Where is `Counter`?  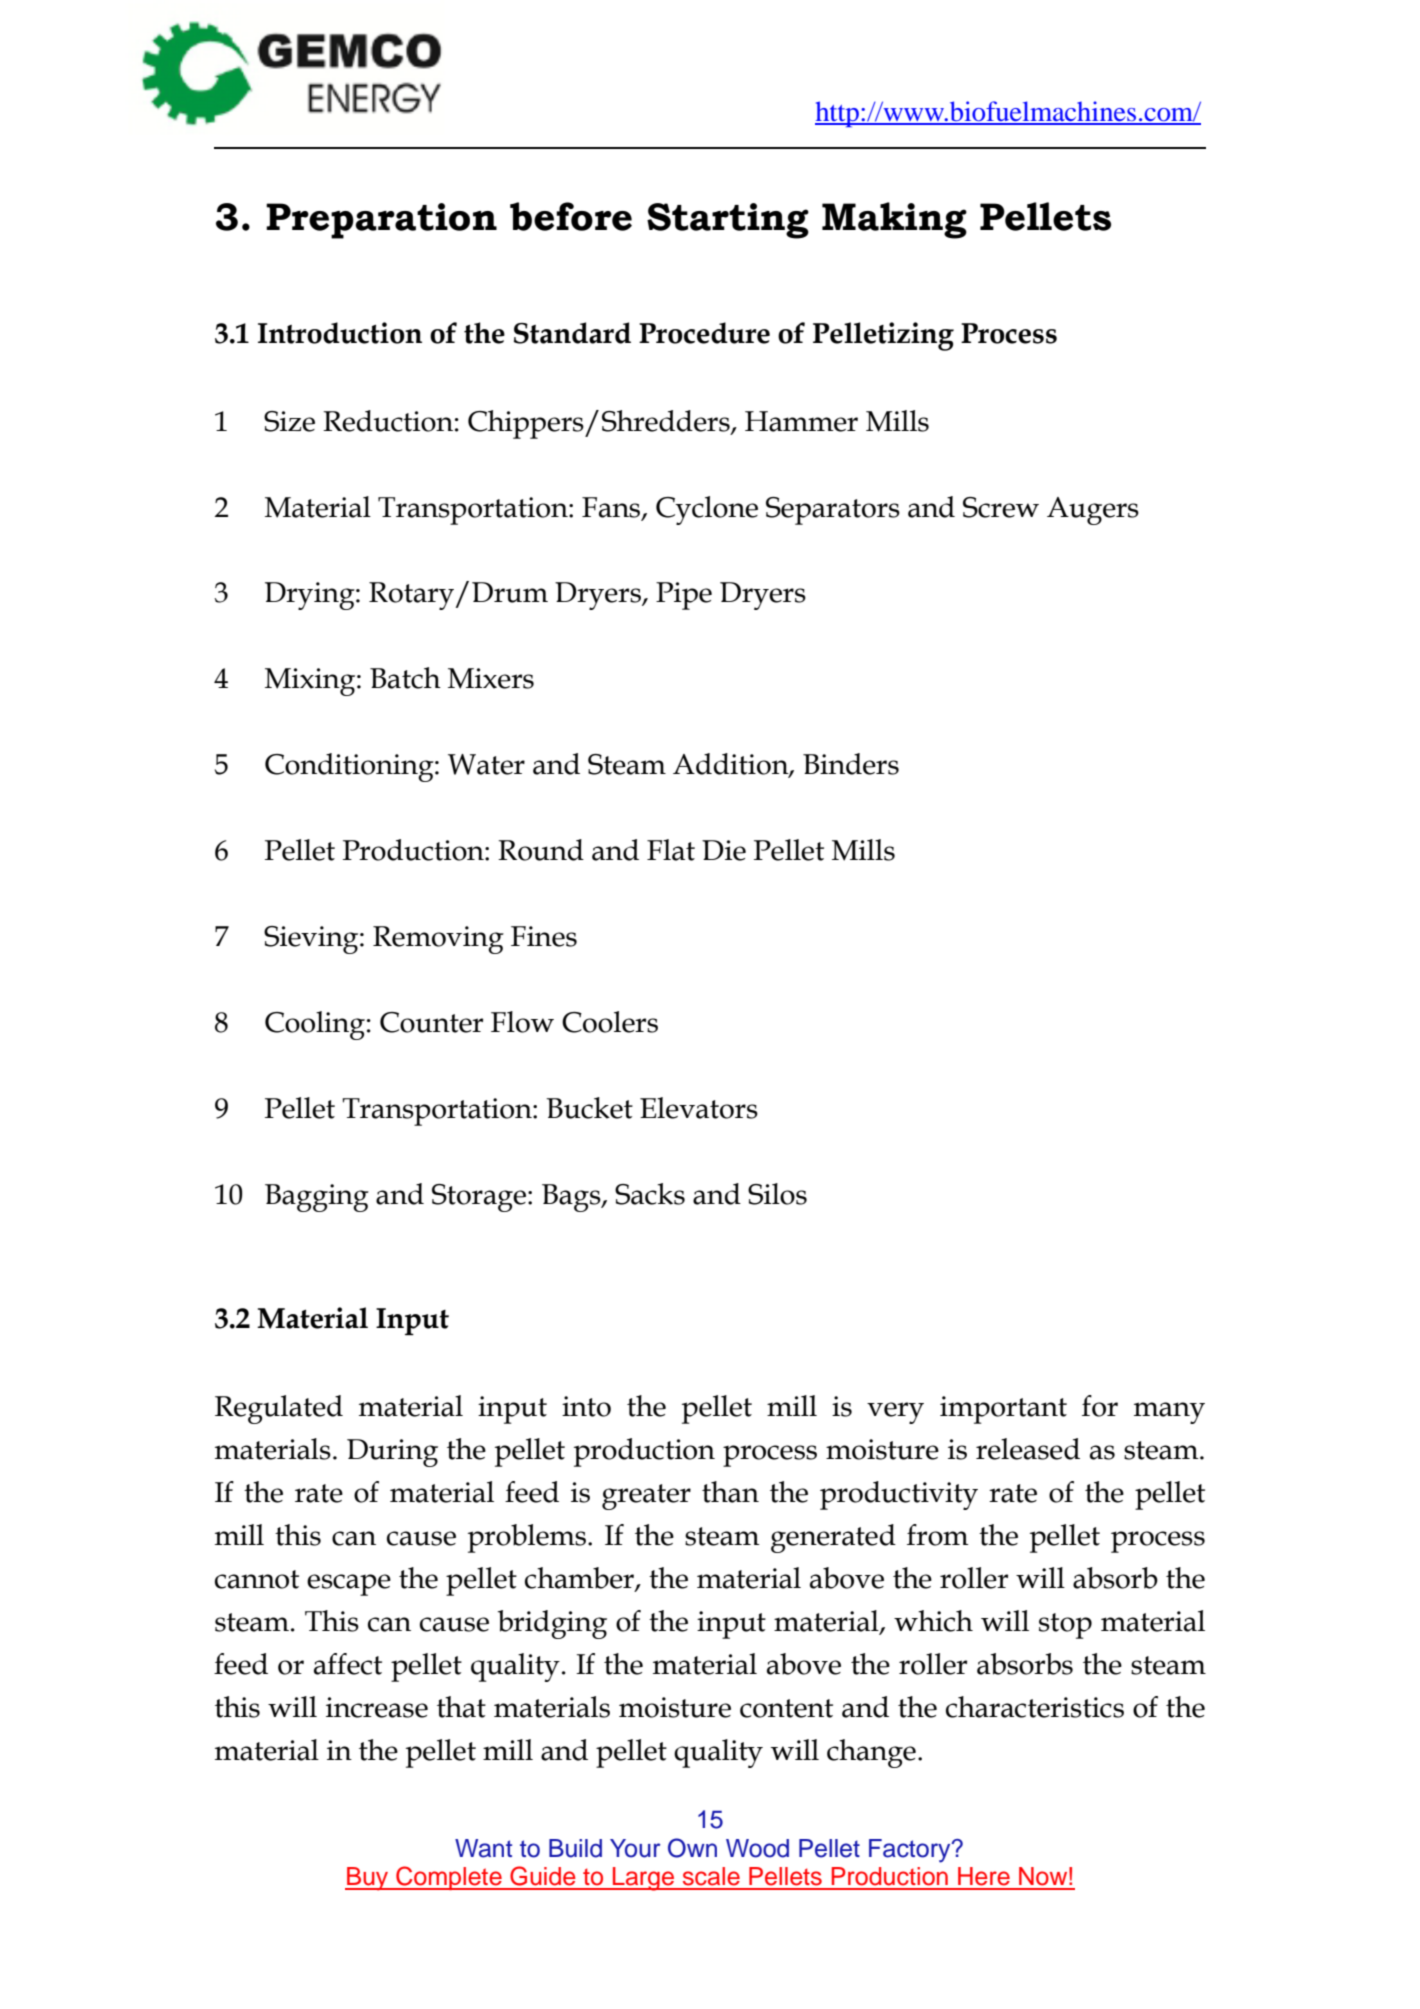
Counter is located at coordinates (431, 1022).
